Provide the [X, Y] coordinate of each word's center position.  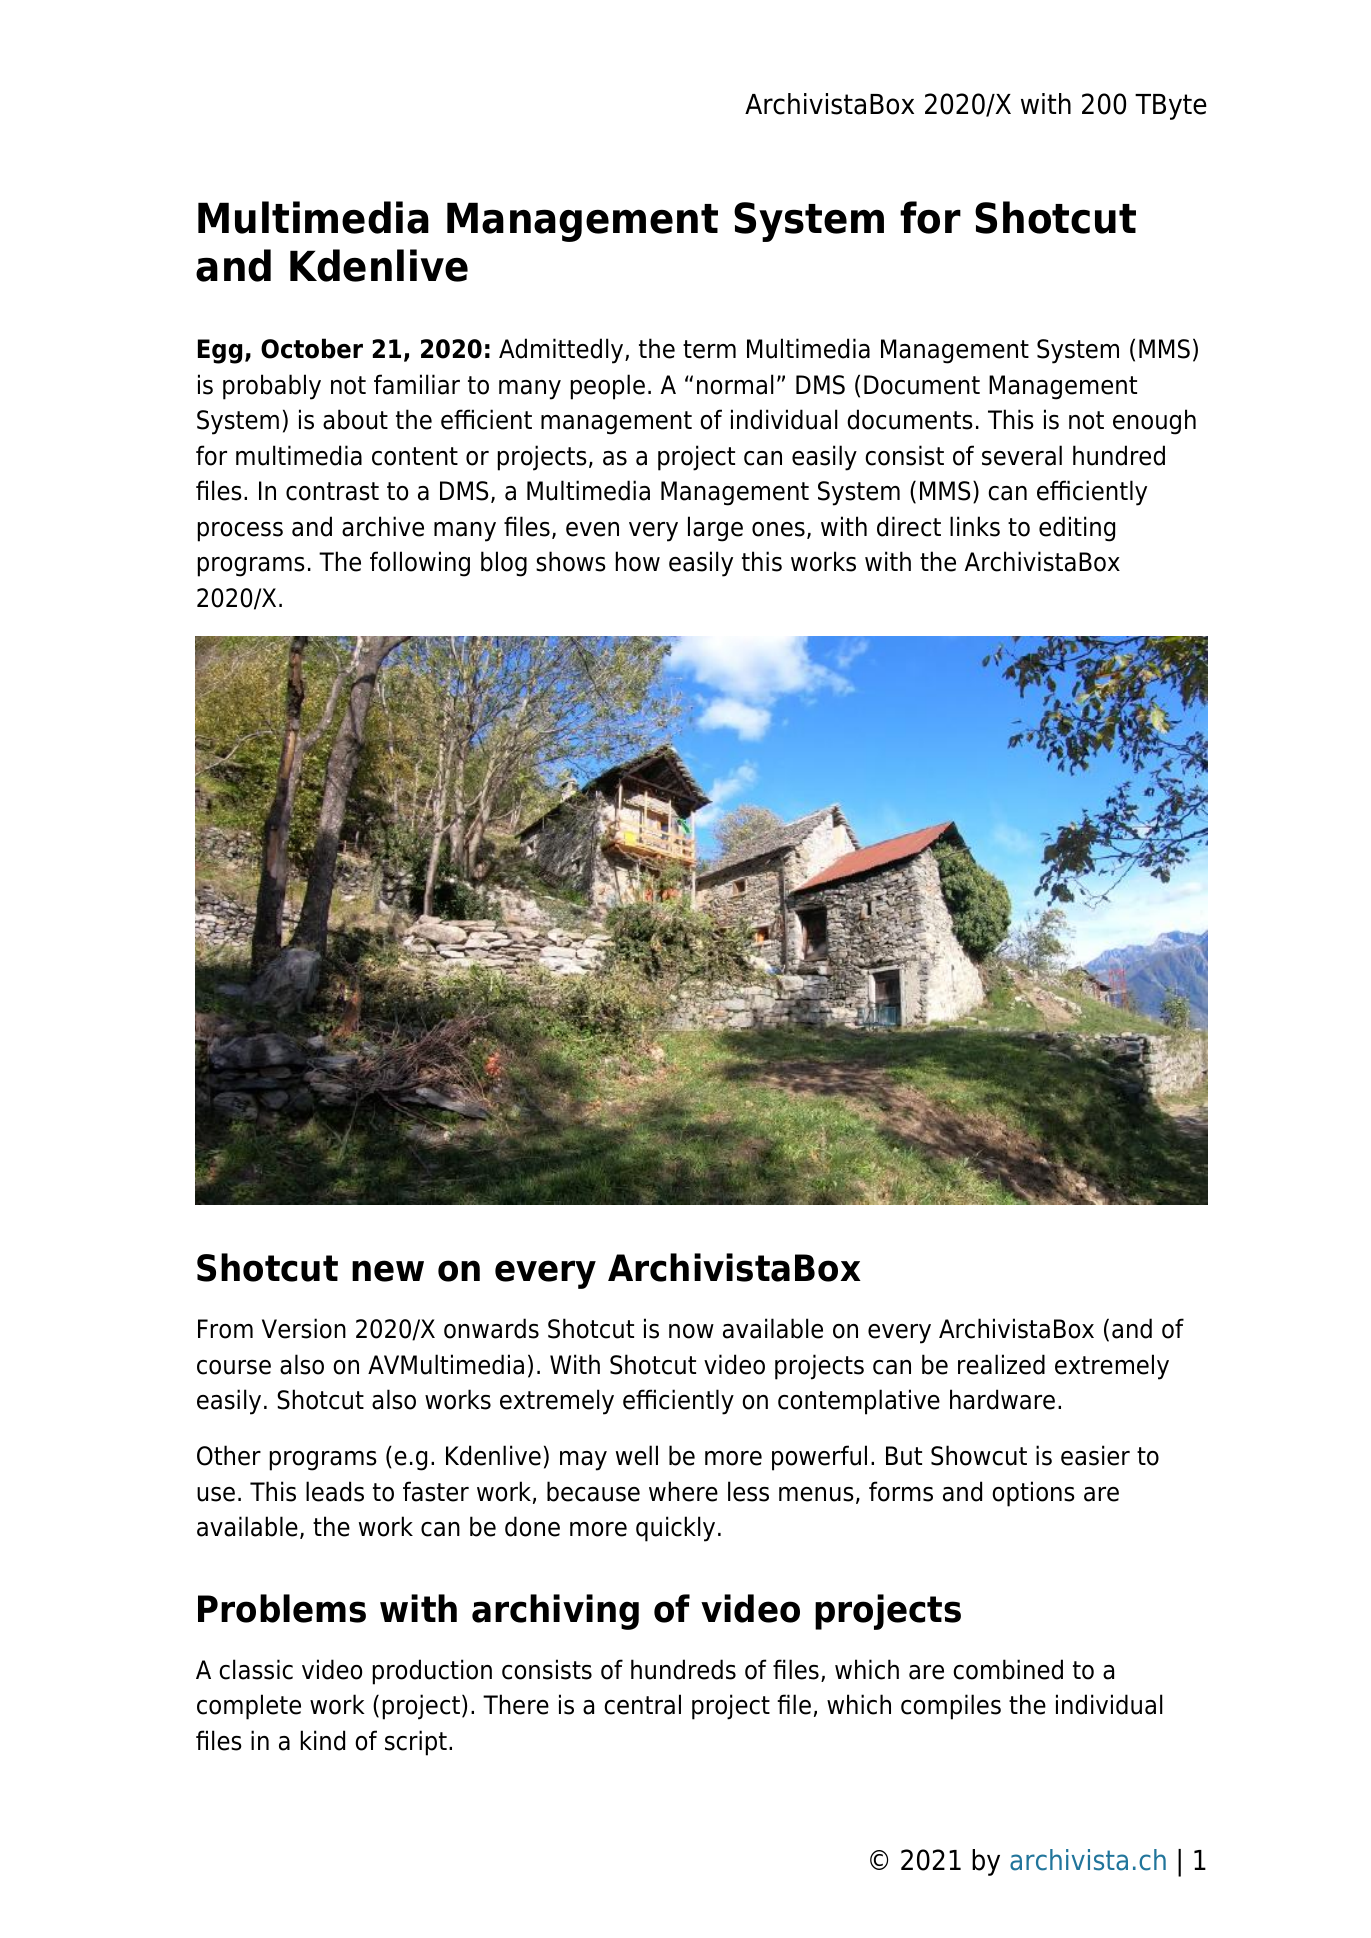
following [420, 564]
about [355, 419]
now [691, 1331]
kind [323, 1740]
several [1022, 455]
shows [571, 561]
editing [1077, 529]
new [388, 1271]
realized [1001, 1364]
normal [735, 384]
